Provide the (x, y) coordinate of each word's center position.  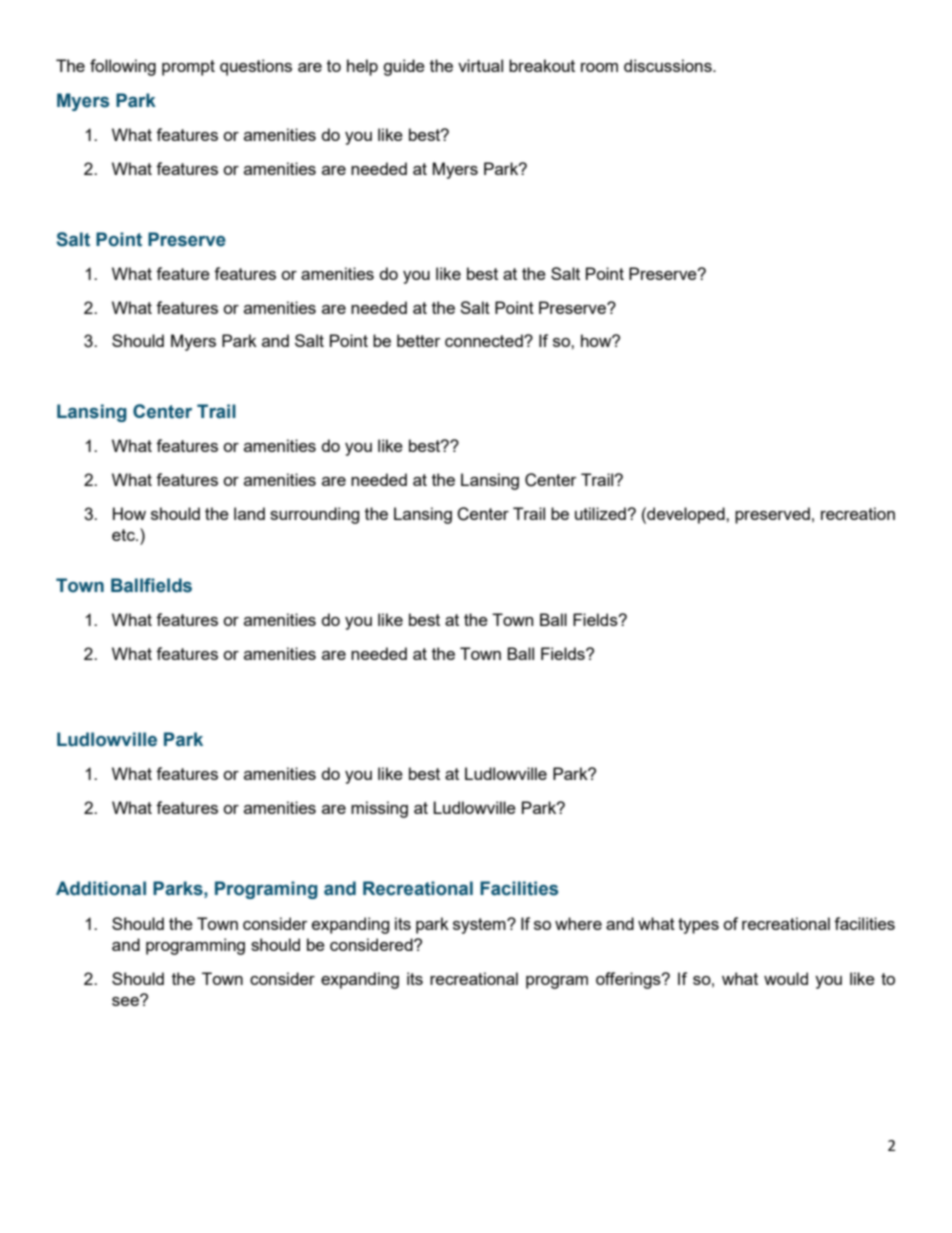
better (419, 340)
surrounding (315, 515)
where (578, 923)
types (698, 926)
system (480, 926)
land (249, 513)
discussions (669, 65)
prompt (188, 68)
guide (404, 67)
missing (379, 809)
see (126, 1000)
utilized (601, 513)
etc (124, 535)
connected (485, 340)
